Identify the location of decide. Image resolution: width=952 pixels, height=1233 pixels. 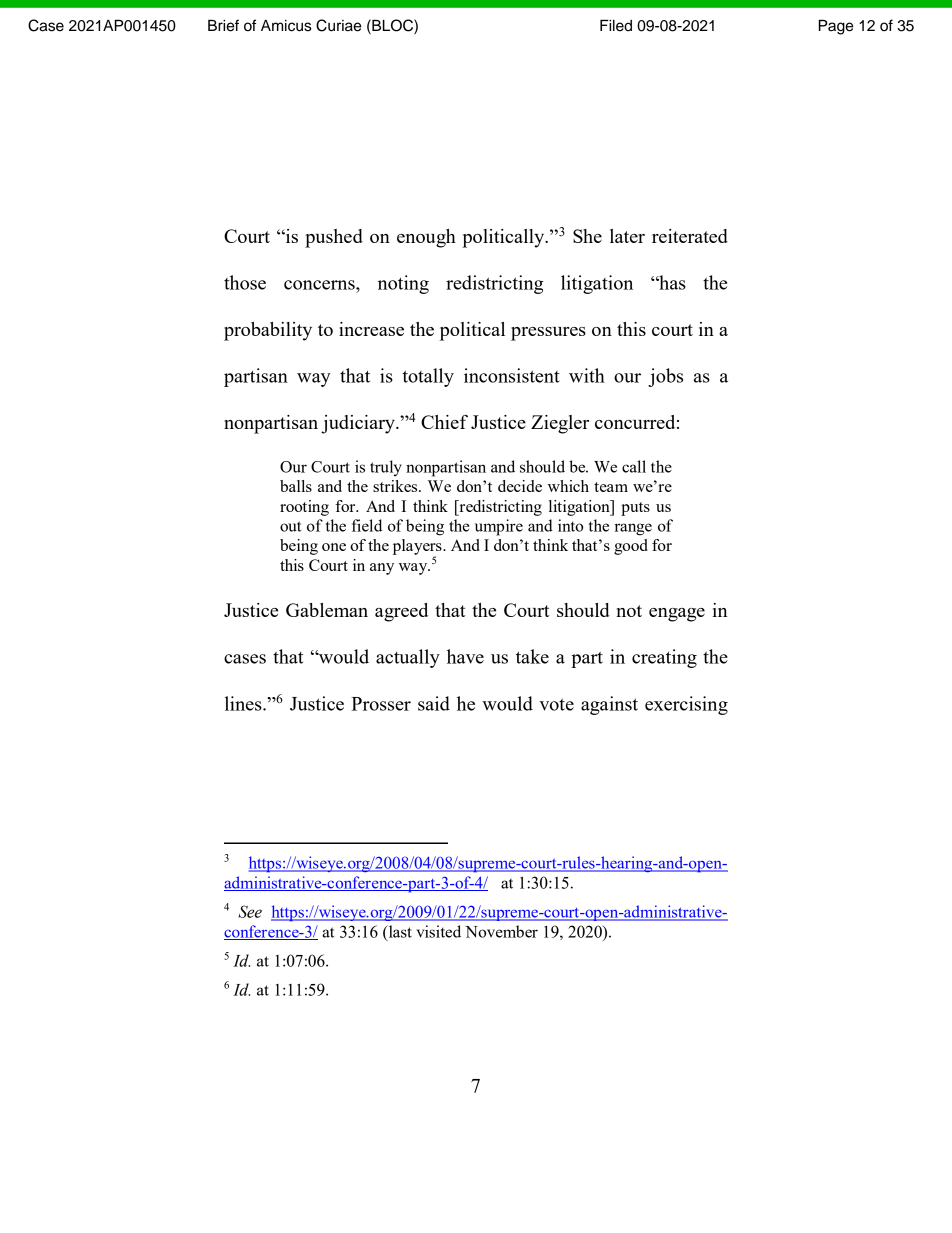
(520, 486).
